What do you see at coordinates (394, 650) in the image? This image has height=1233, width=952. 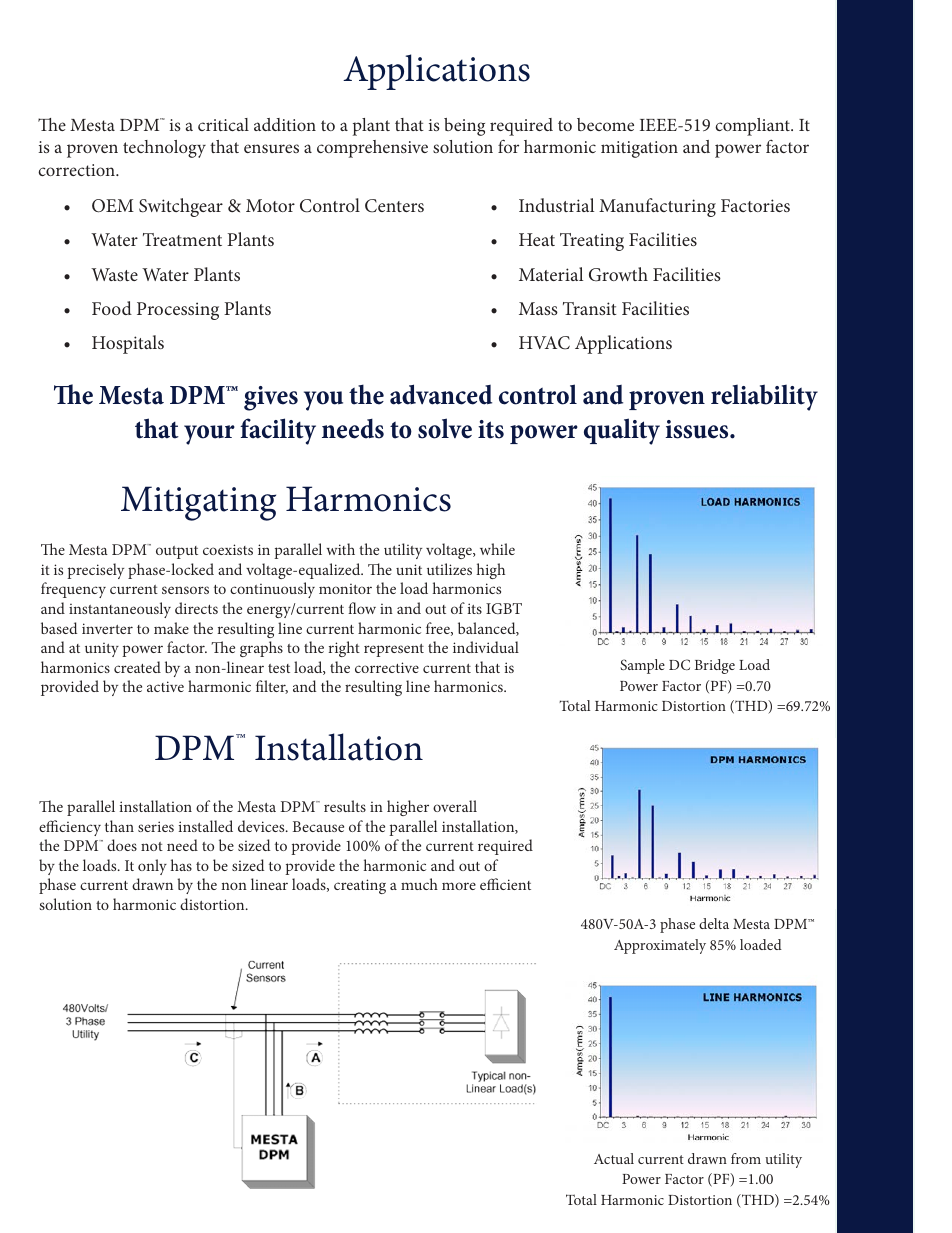 I see `represent` at bounding box center [394, 650].
